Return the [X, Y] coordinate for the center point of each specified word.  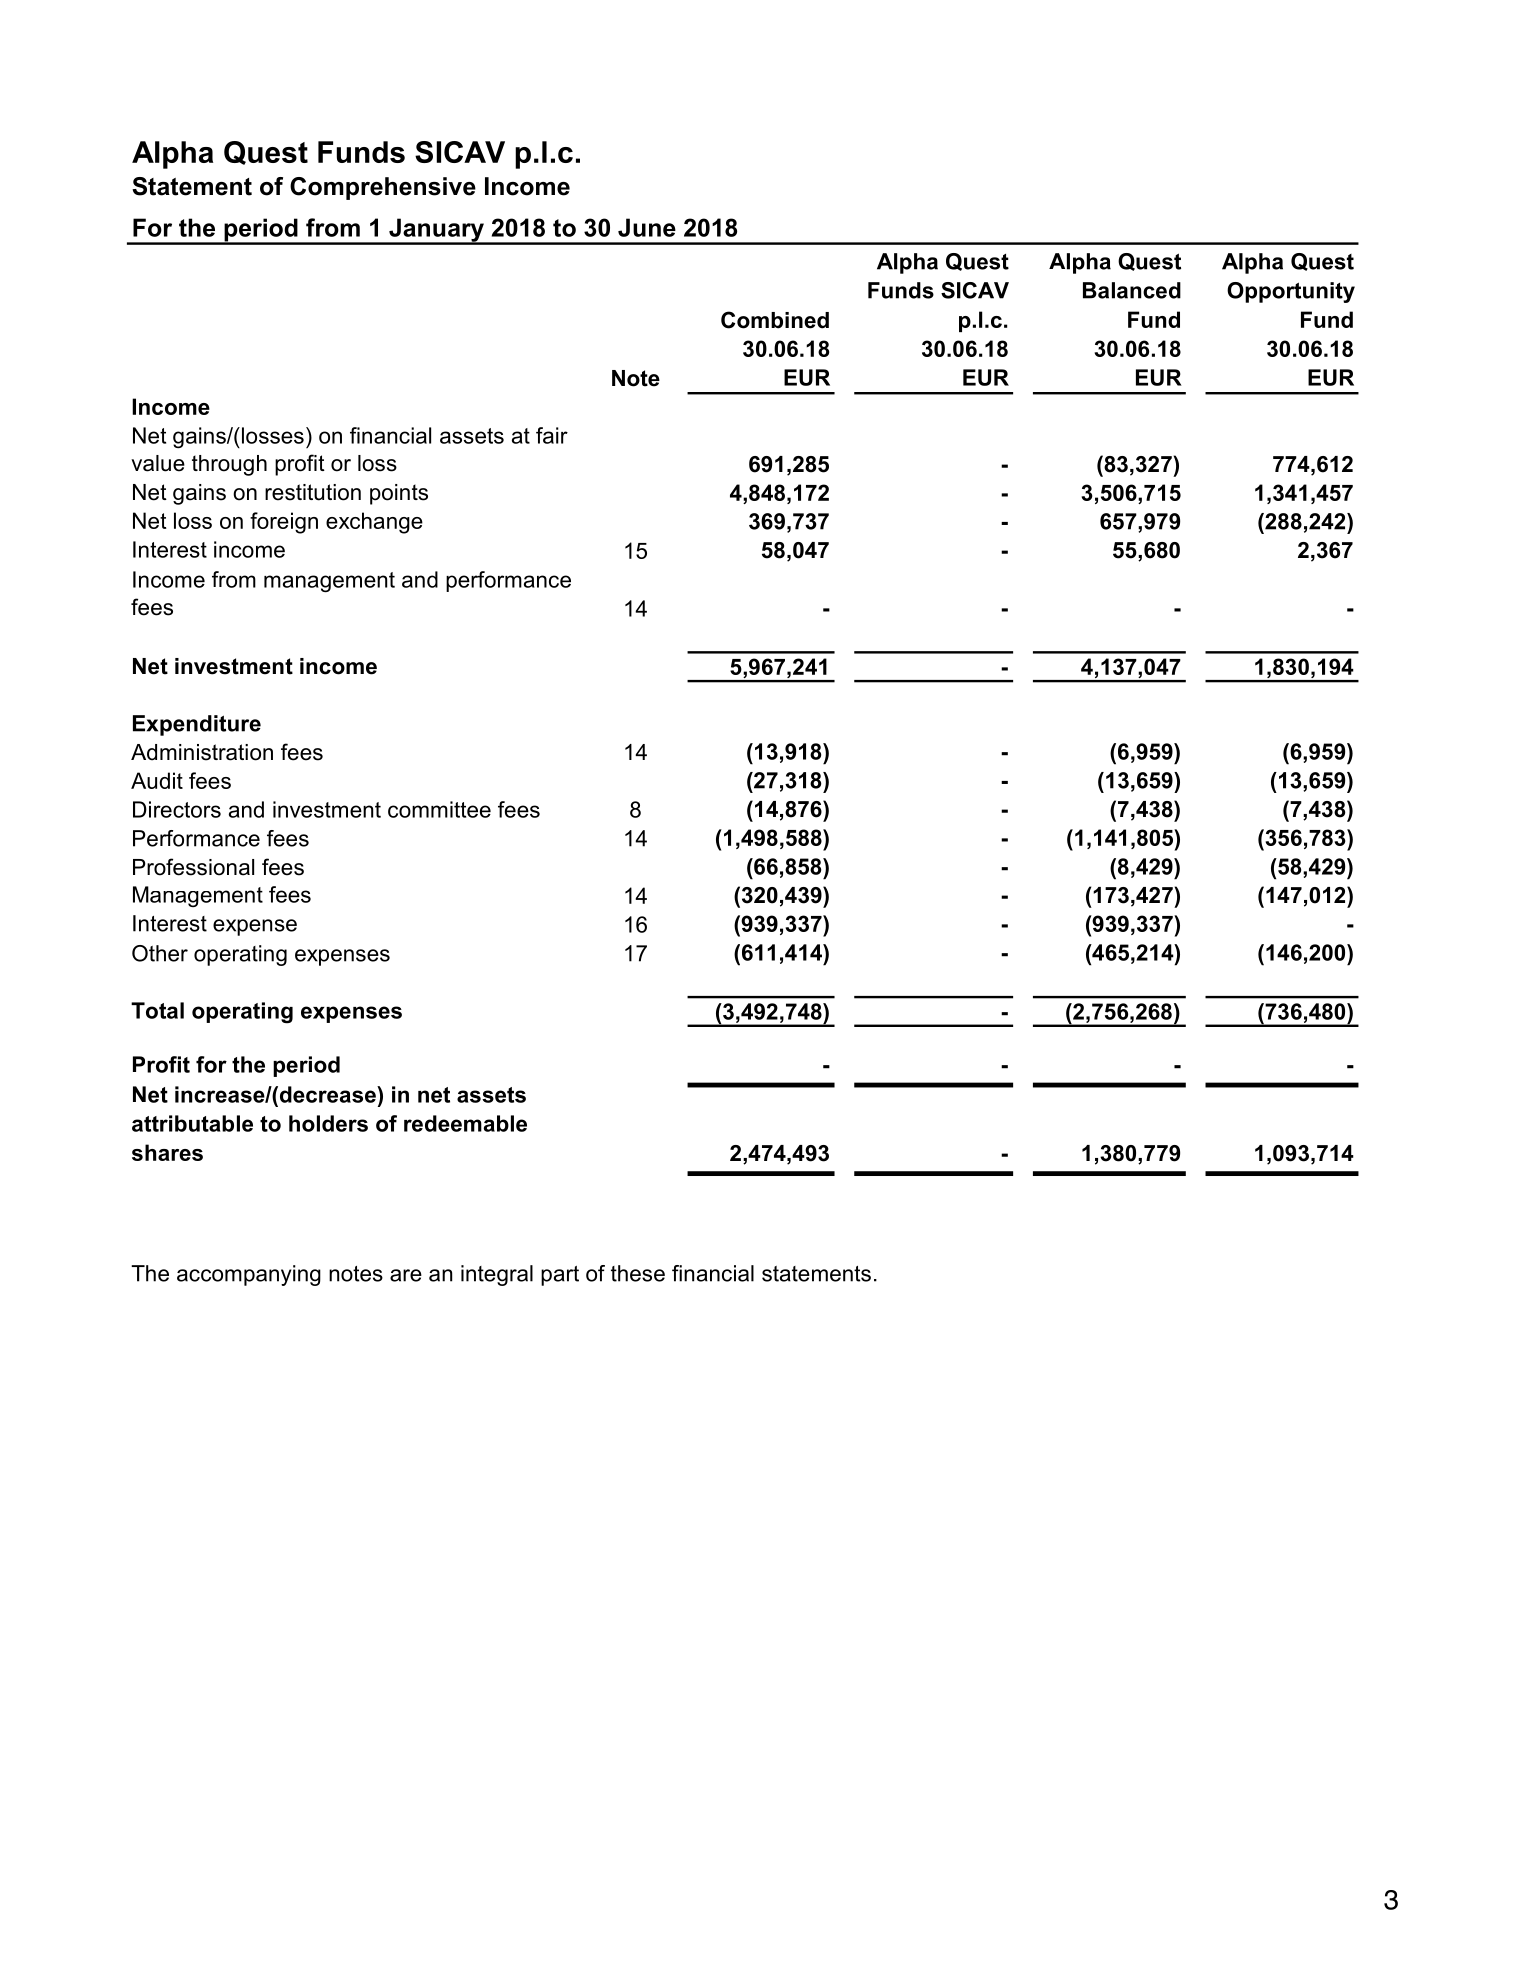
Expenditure [197, 725]
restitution [313, 492]
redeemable [465, 1123]
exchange [374, 523]
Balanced [1132, 290]
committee [439, 809]
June [647, 227]
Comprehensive [383, 188]
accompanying [249, 1275]
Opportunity [1291, 292]
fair [552, 435]
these [638, 1273]
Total [157, 1010]
